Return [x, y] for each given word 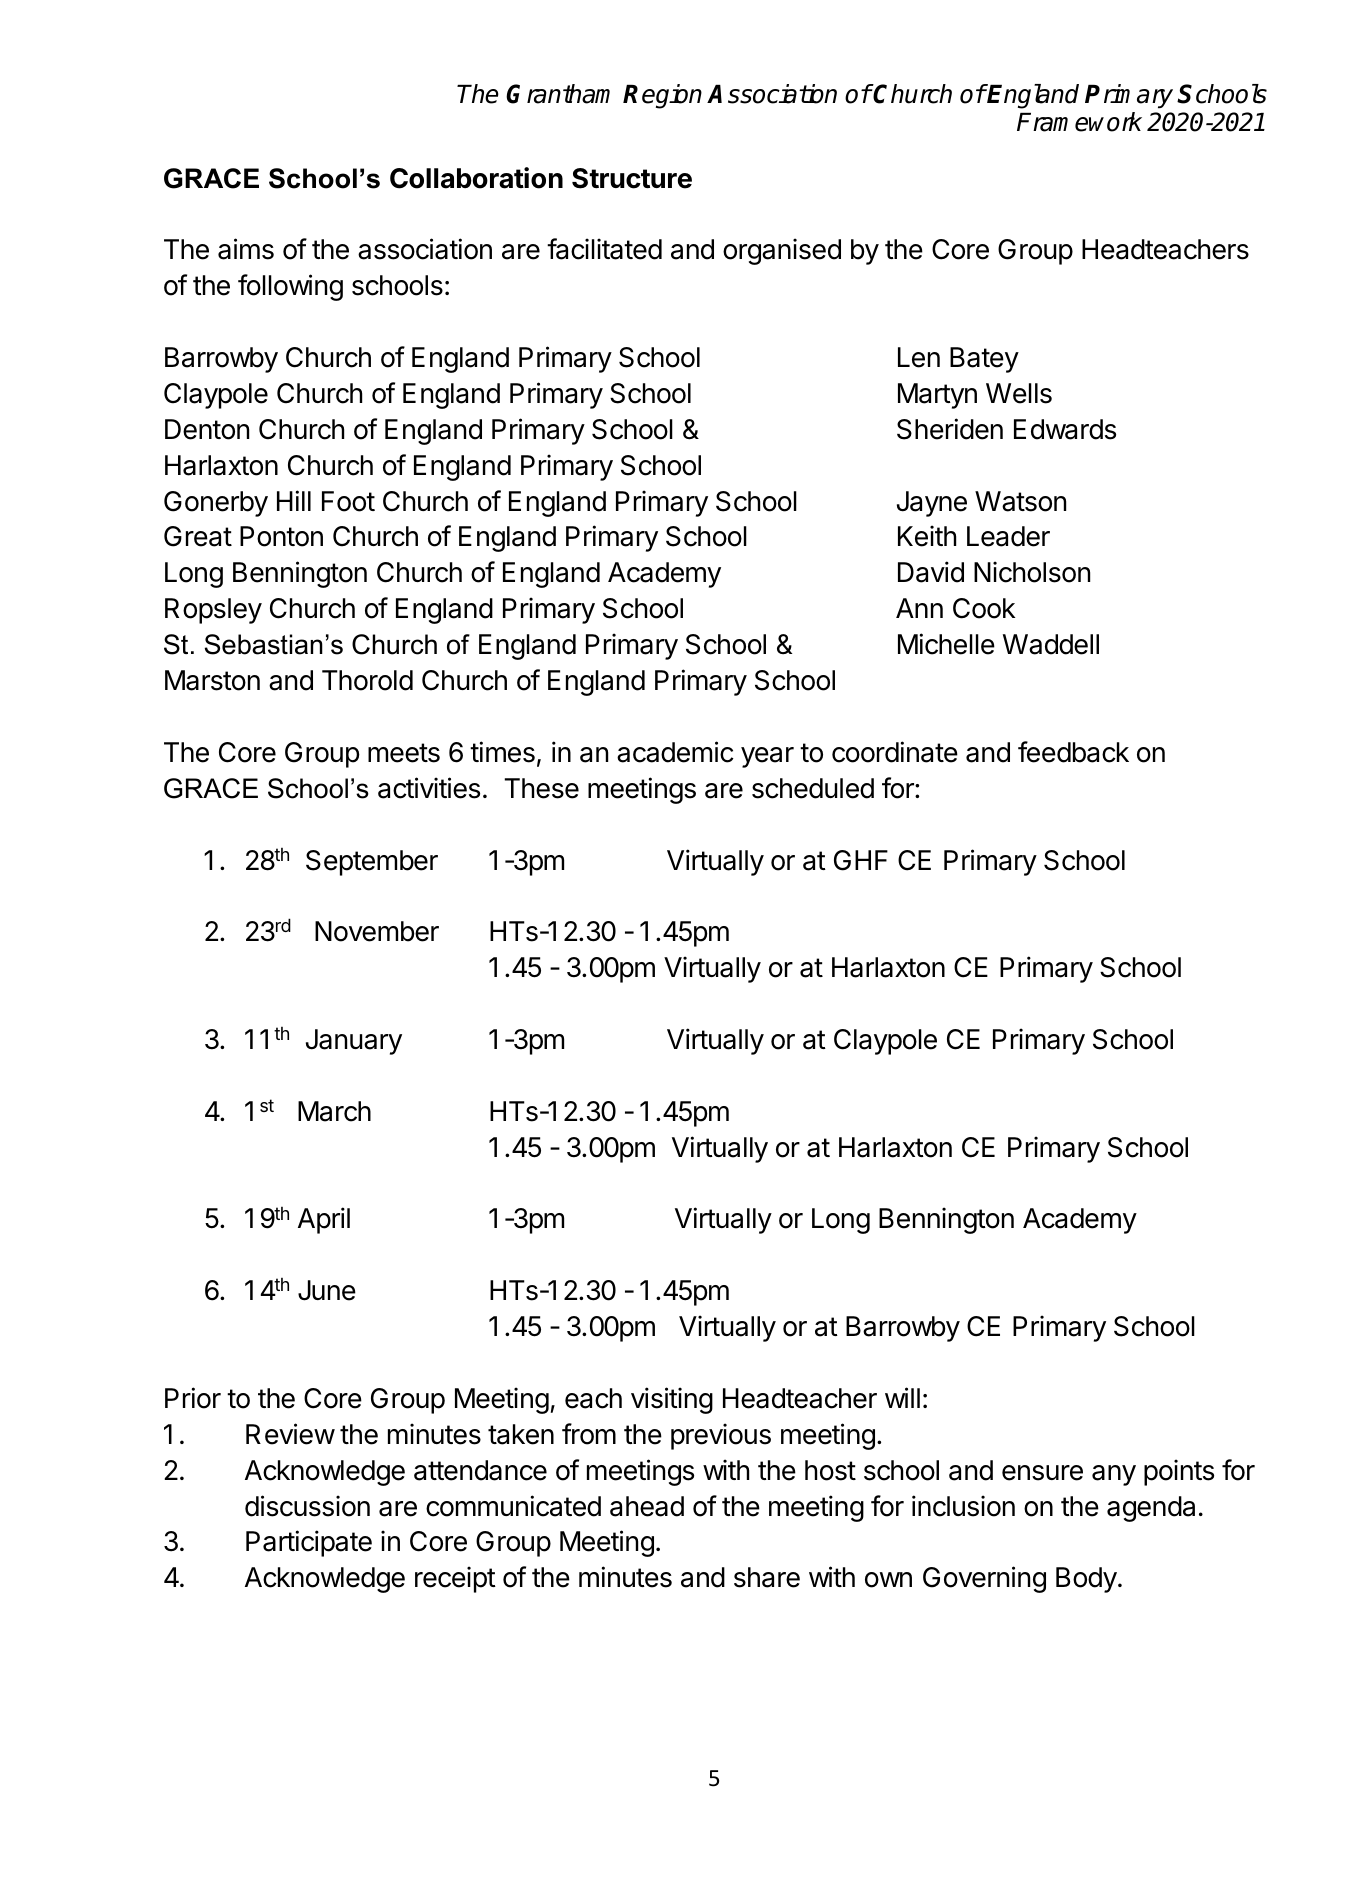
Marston [212, 680]
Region [662, 96]
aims [246, 249]
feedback [1073, 752]
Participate [309, 1543]
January [354, 1042]
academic [675, 752]
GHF [861, 860]
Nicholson [1032, 572]
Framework [1079, 122]
